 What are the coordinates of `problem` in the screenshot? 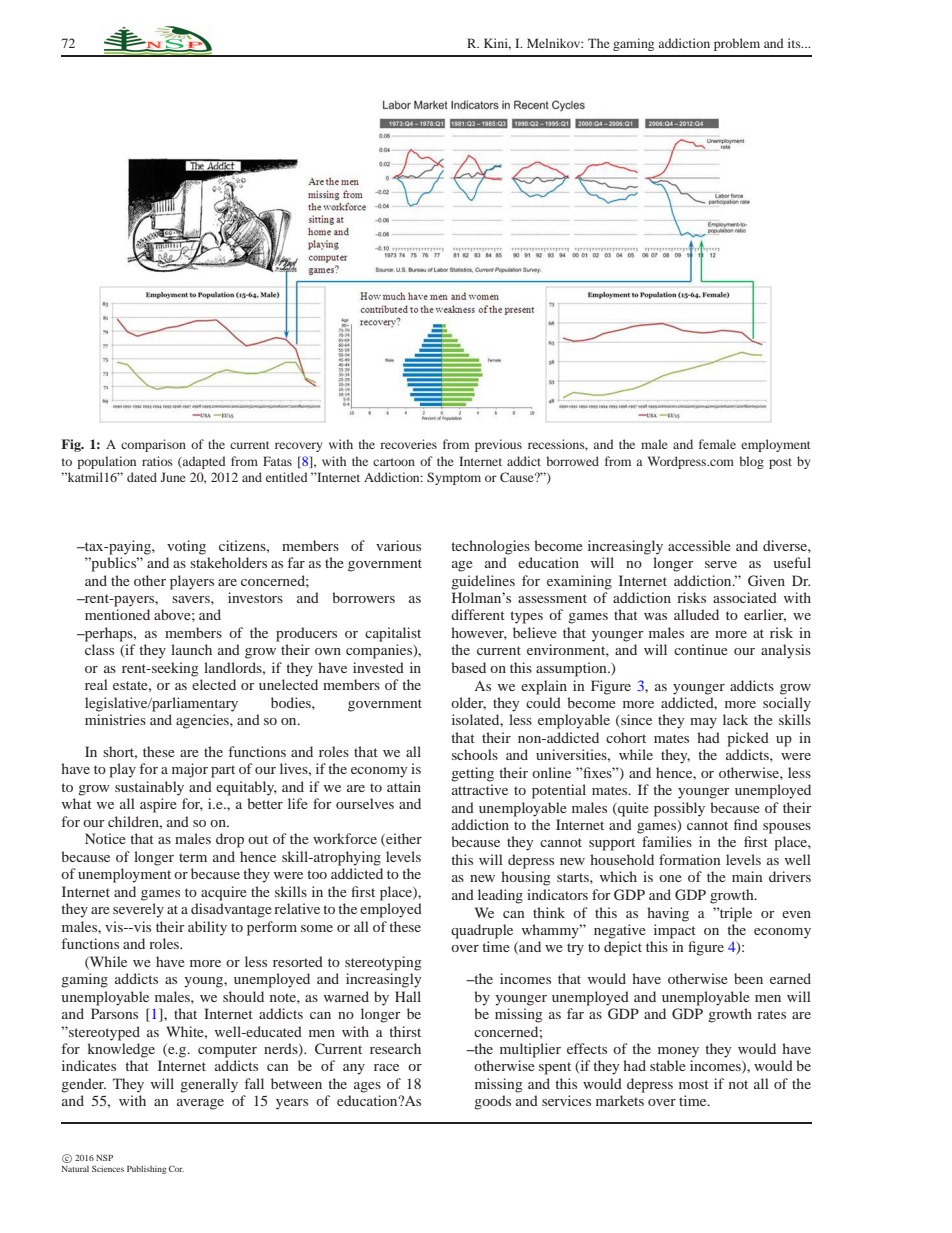 It's located at (737, 44).
